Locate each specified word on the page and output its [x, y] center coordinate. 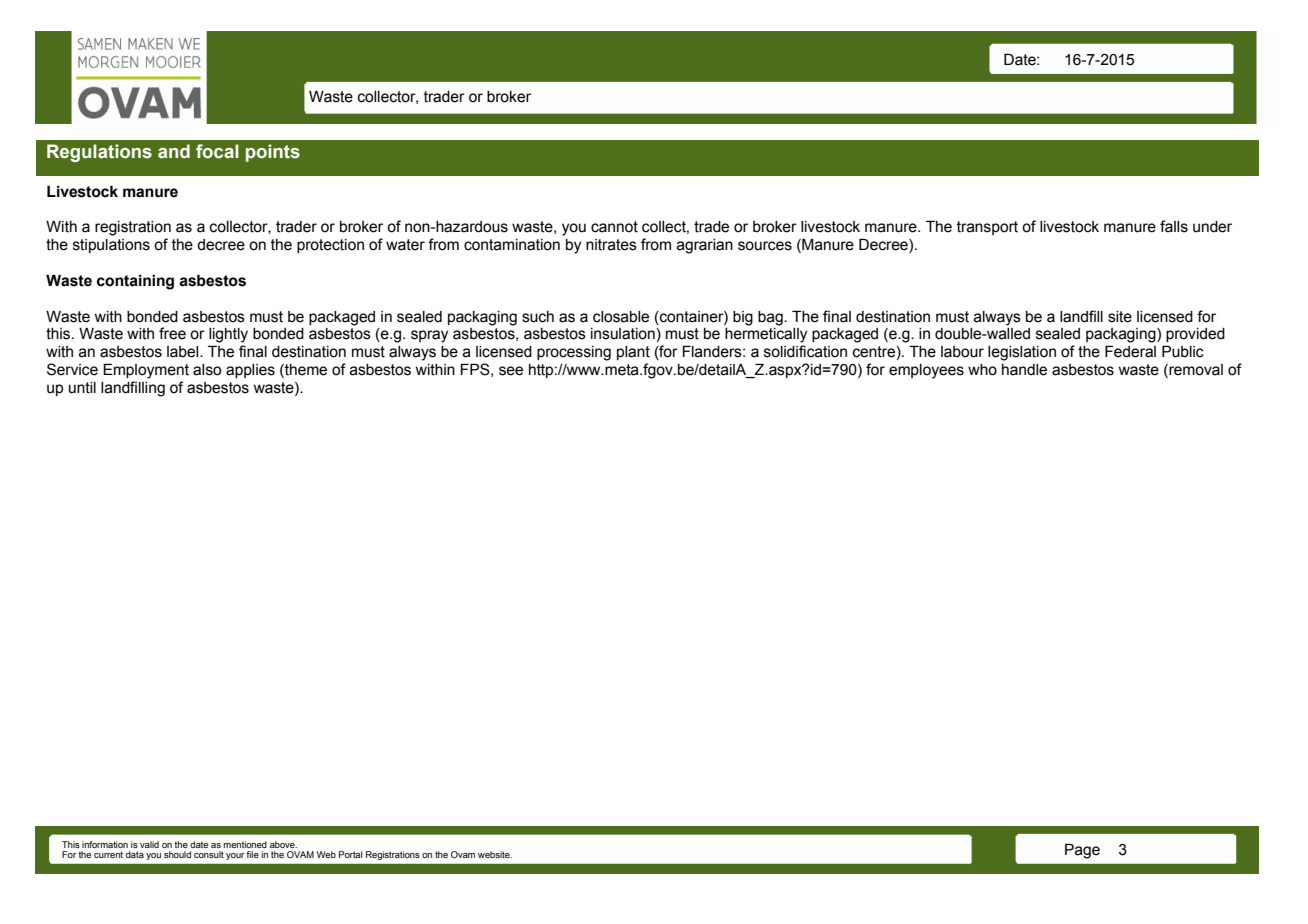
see [511, 371]
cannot [614, 227]
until [82, 388]
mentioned [245, 844]
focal [217, 151]
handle [1024, 370]
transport [987, 228]
